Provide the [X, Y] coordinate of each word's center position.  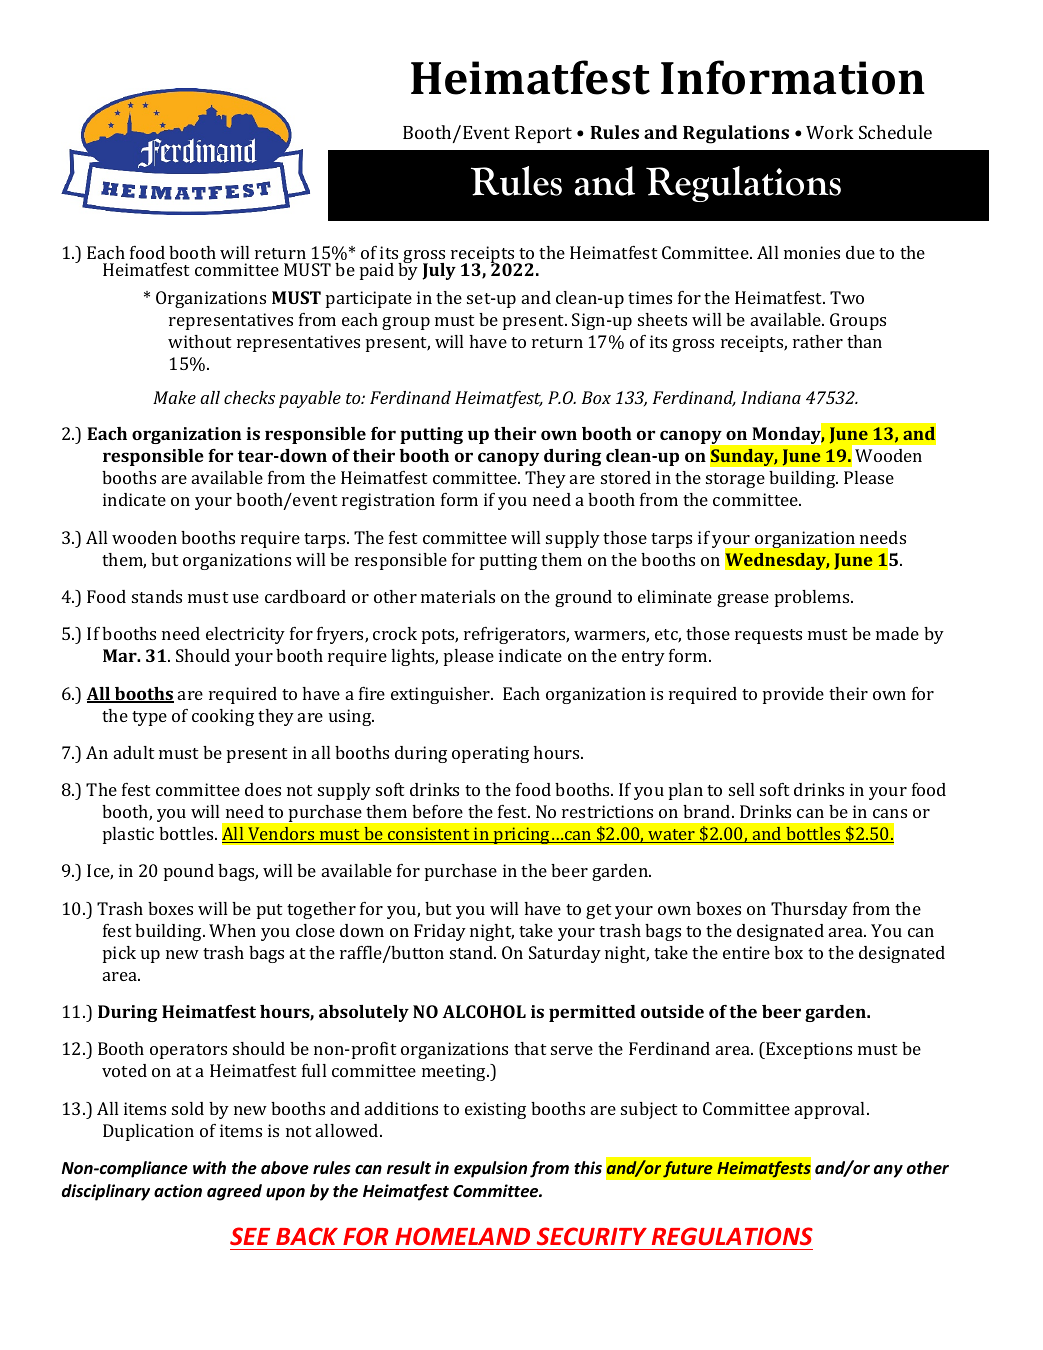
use [246, 598]
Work [830, 132]
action [178, 1190]
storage [735, 480]
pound [189, 872]
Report [543, 134]
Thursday [809, 910]
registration [388, 501]
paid [377, 271]
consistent [429, 835]
